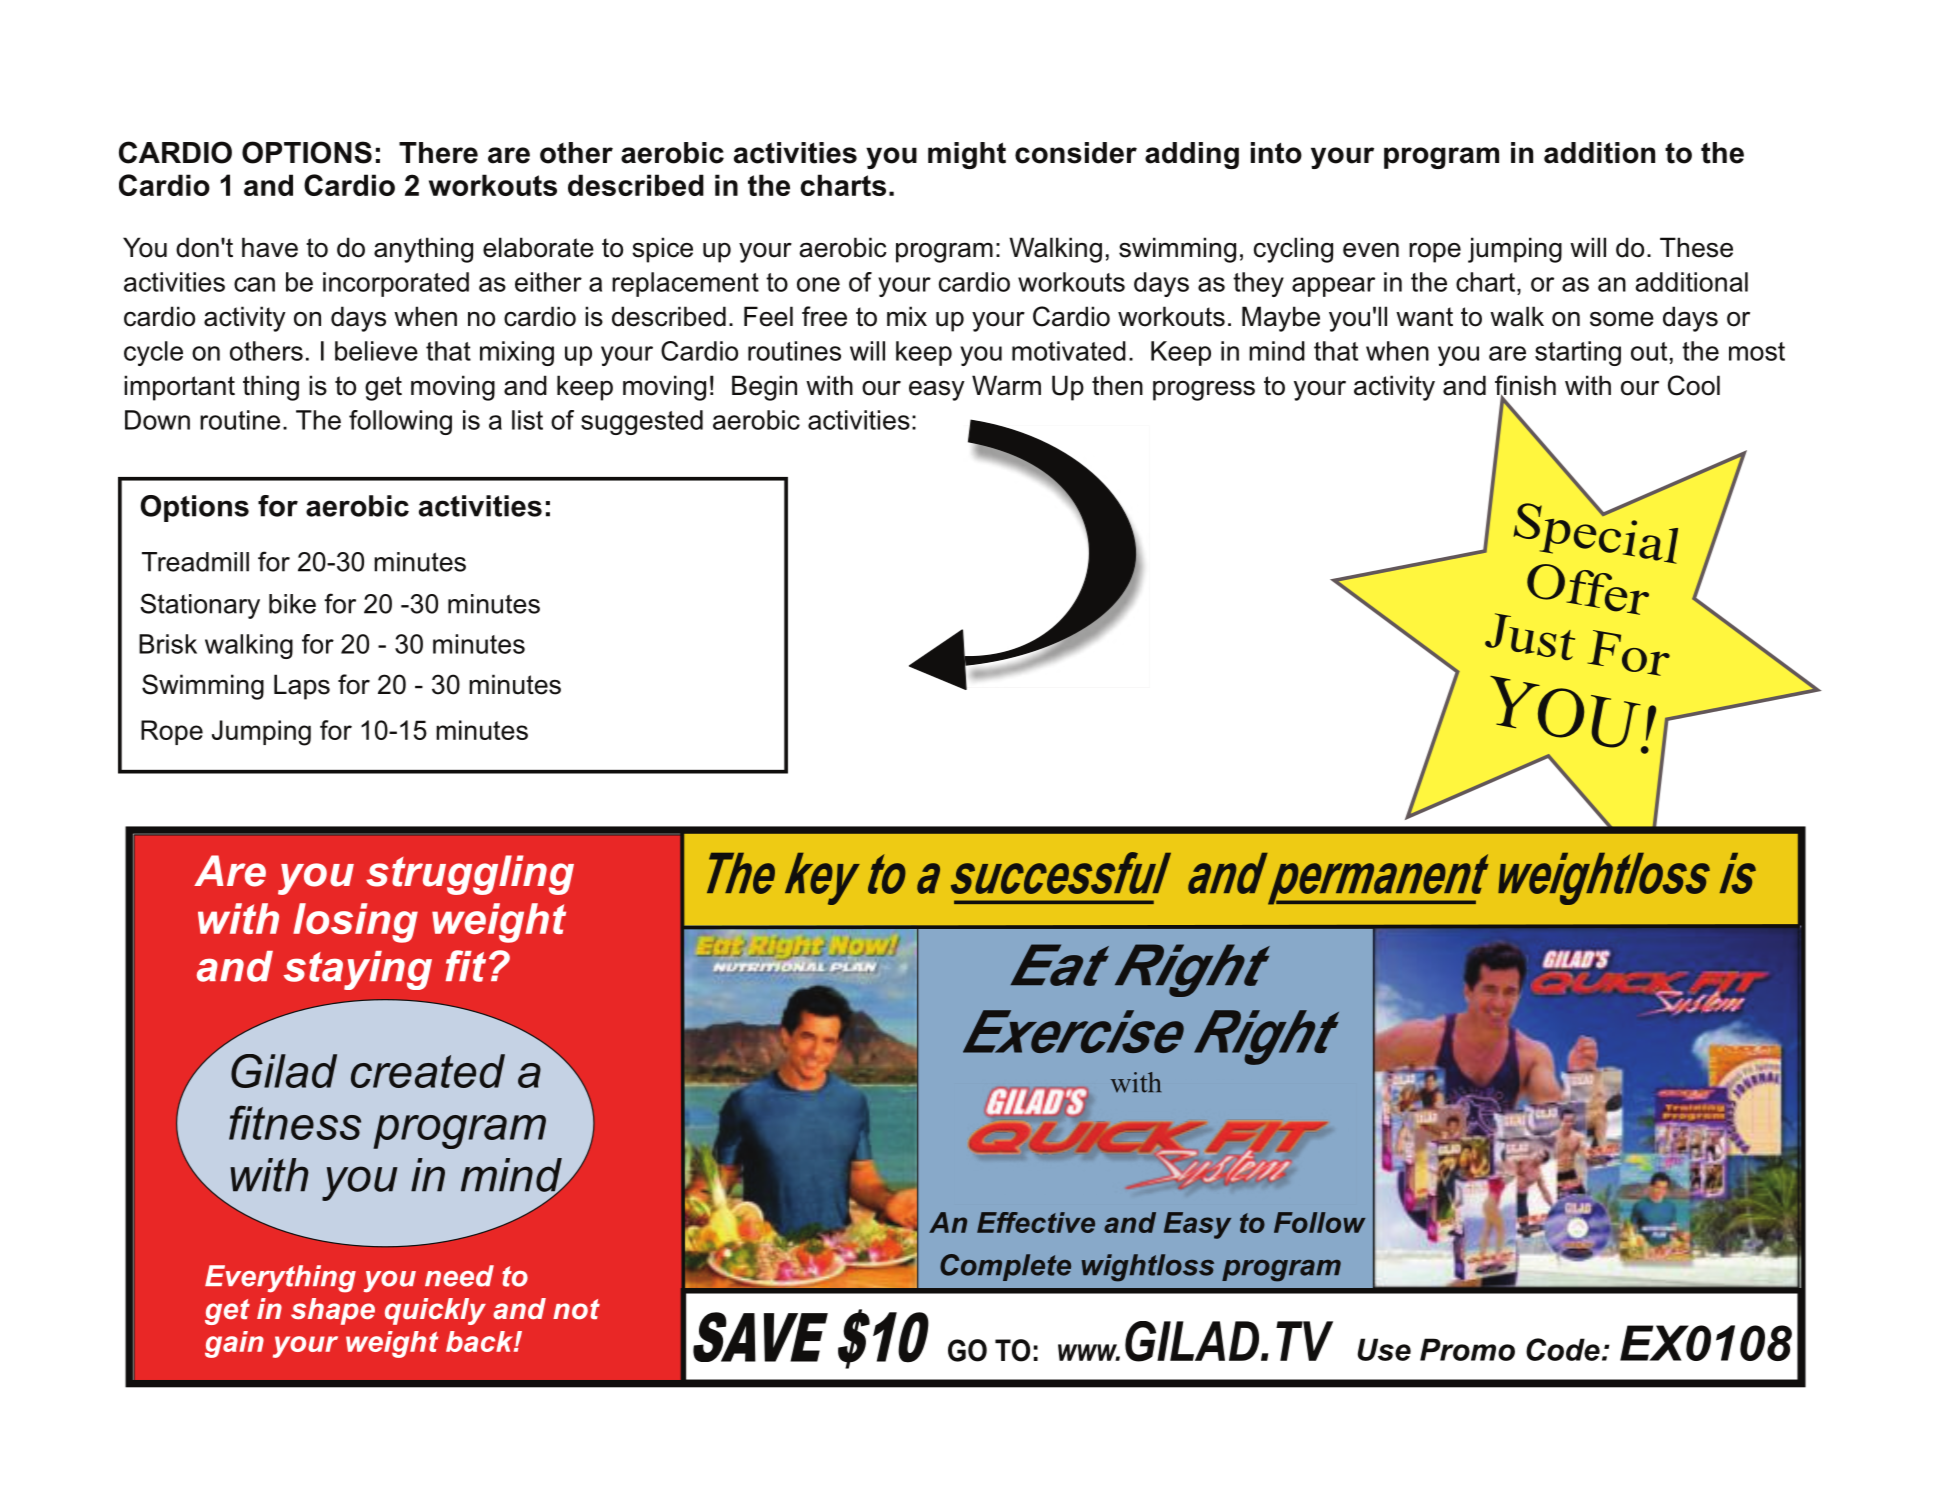  What do you see at coordinates (355, 923) in the screenshot?
I see `losing` at bounding box center [355, 923].
